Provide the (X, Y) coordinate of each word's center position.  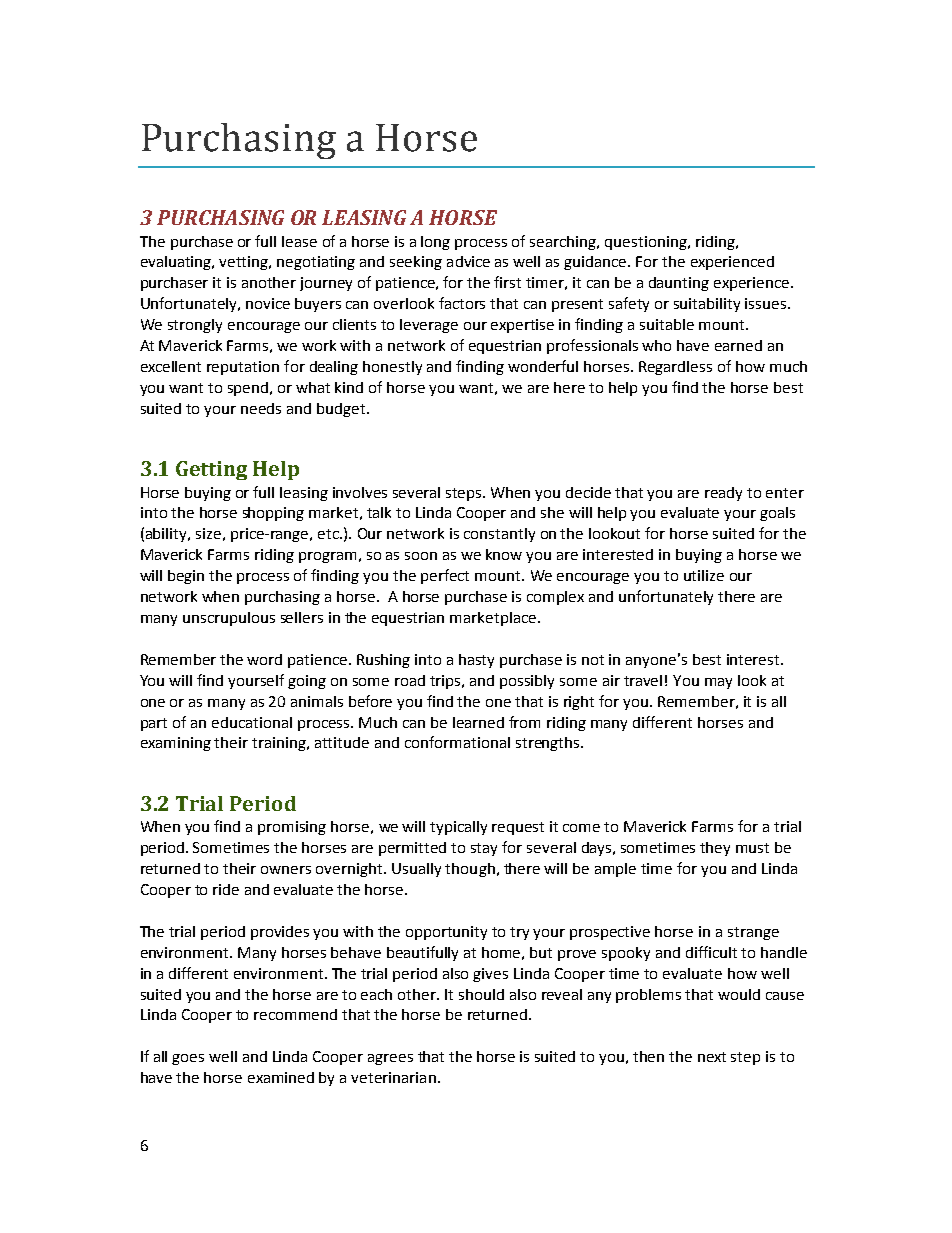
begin (186, 577)
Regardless (675, 368)
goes (188, 1059)
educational (252, 722)
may (718, 683)
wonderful (543, 366)
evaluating (177, 263)
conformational (457, 742)
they (715, 849)
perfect (445, 576)
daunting (679, 284)
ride (226, 889)
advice (468, 261)
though (470, 870)
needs (261, 408)
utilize (704, 575)
